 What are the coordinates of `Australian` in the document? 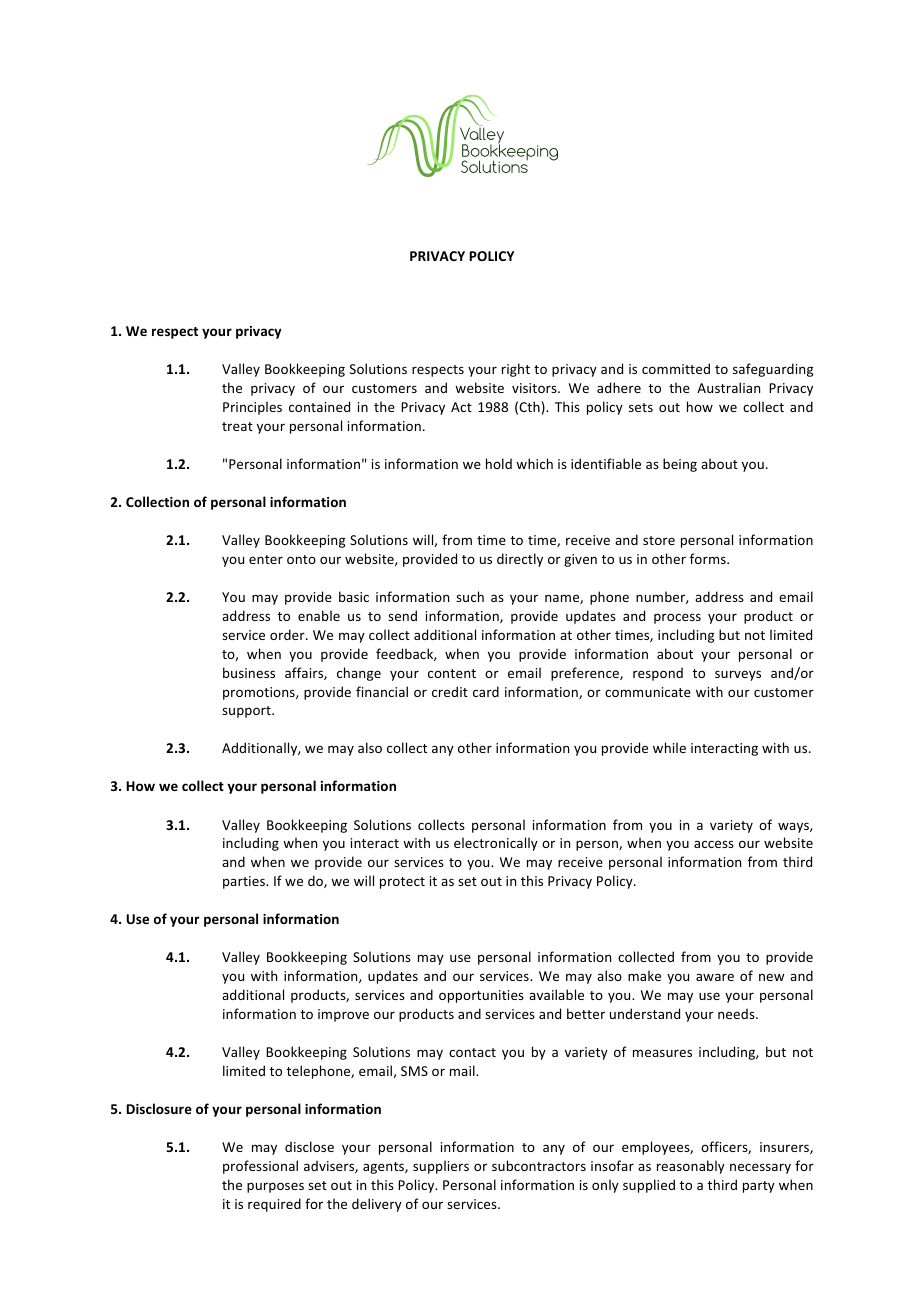 It's located at (728, 387).
